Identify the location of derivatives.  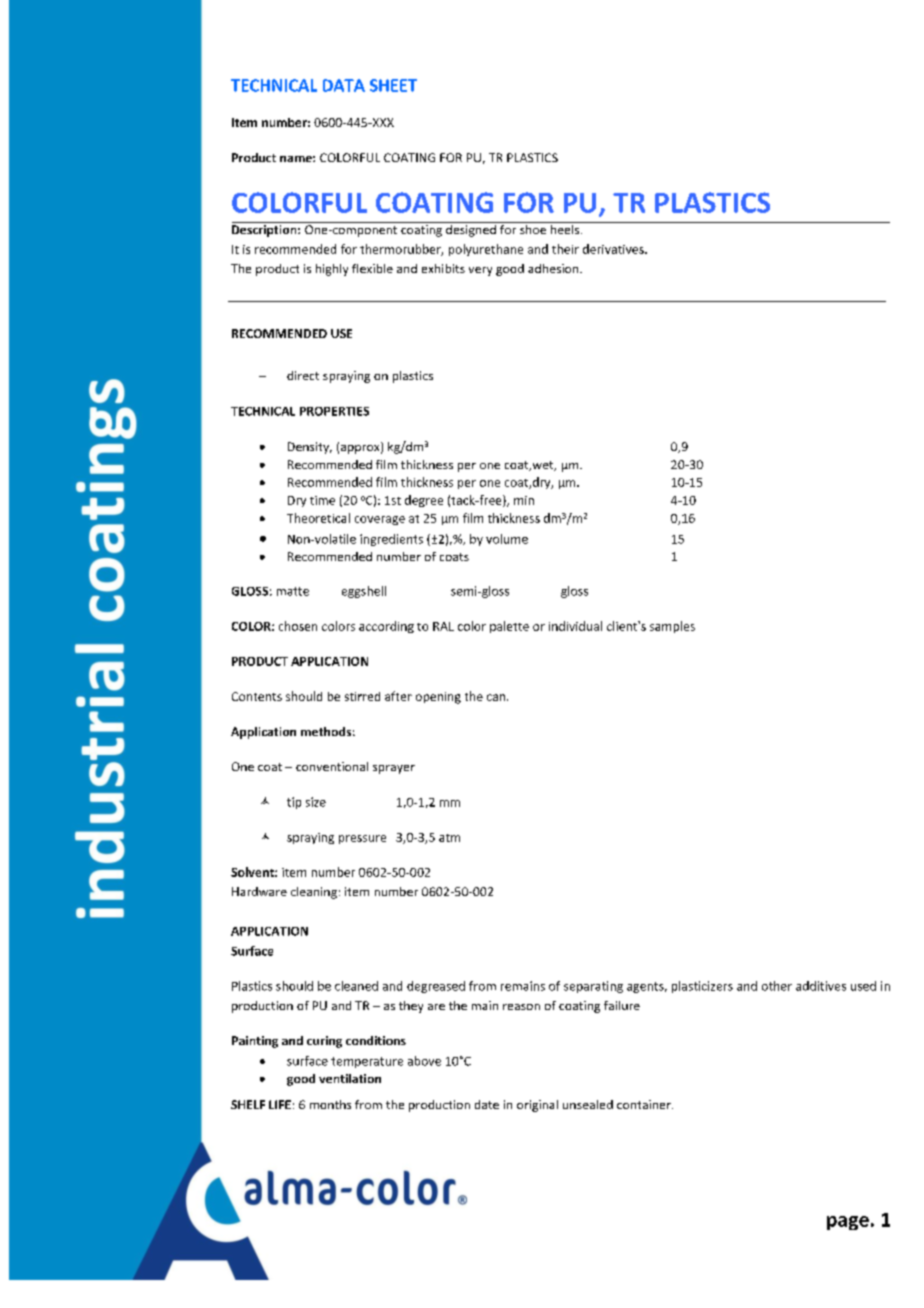
(614, 249).
